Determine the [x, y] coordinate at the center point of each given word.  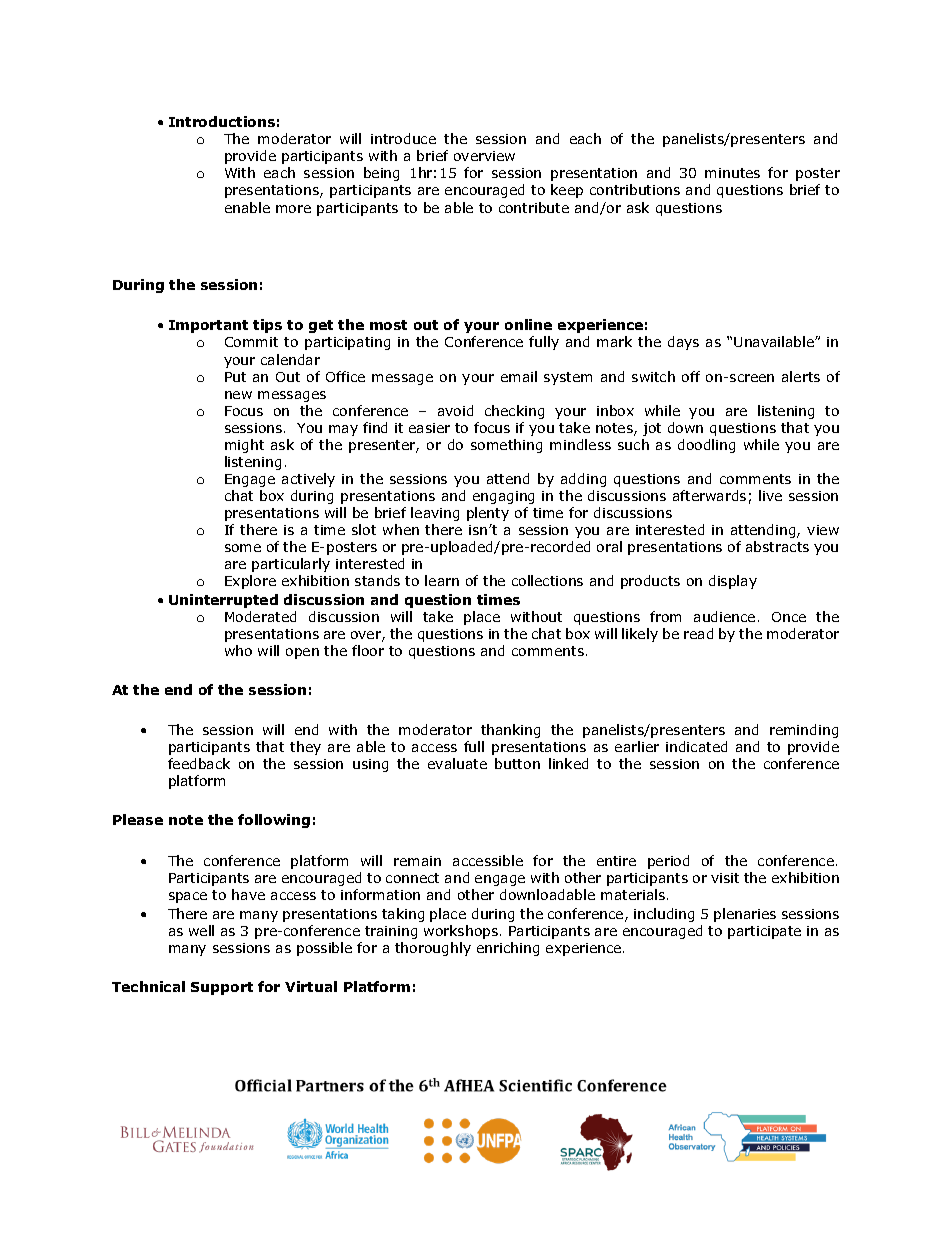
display [733, 582]
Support [222, 988]
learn [442, 580]
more [293, 209]
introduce [403, 138]
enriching [508, 949]
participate [764, 932]
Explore [250, 582]
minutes [732, 173]
